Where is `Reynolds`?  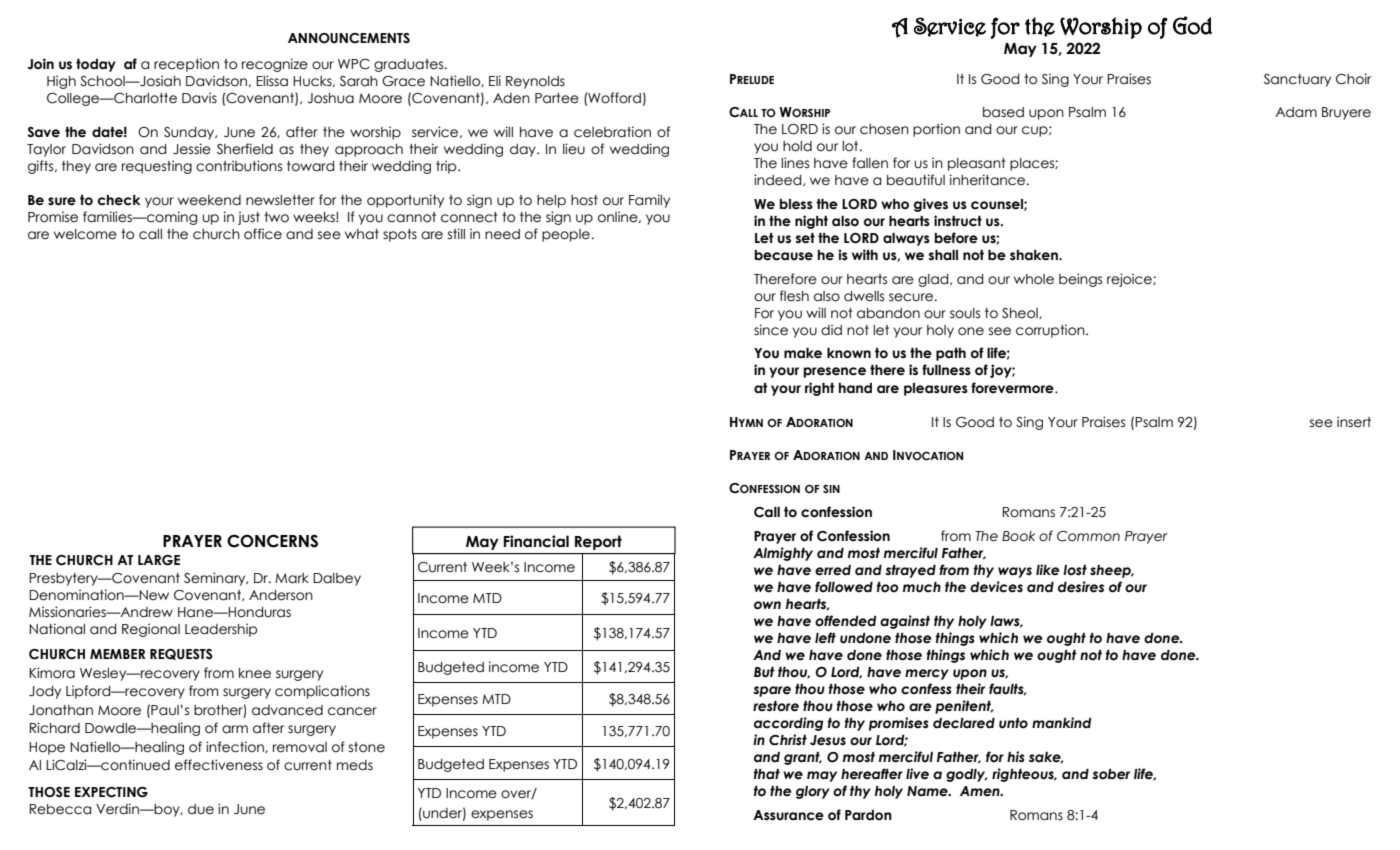 Reynolds is located at coordinates (535, 82).
